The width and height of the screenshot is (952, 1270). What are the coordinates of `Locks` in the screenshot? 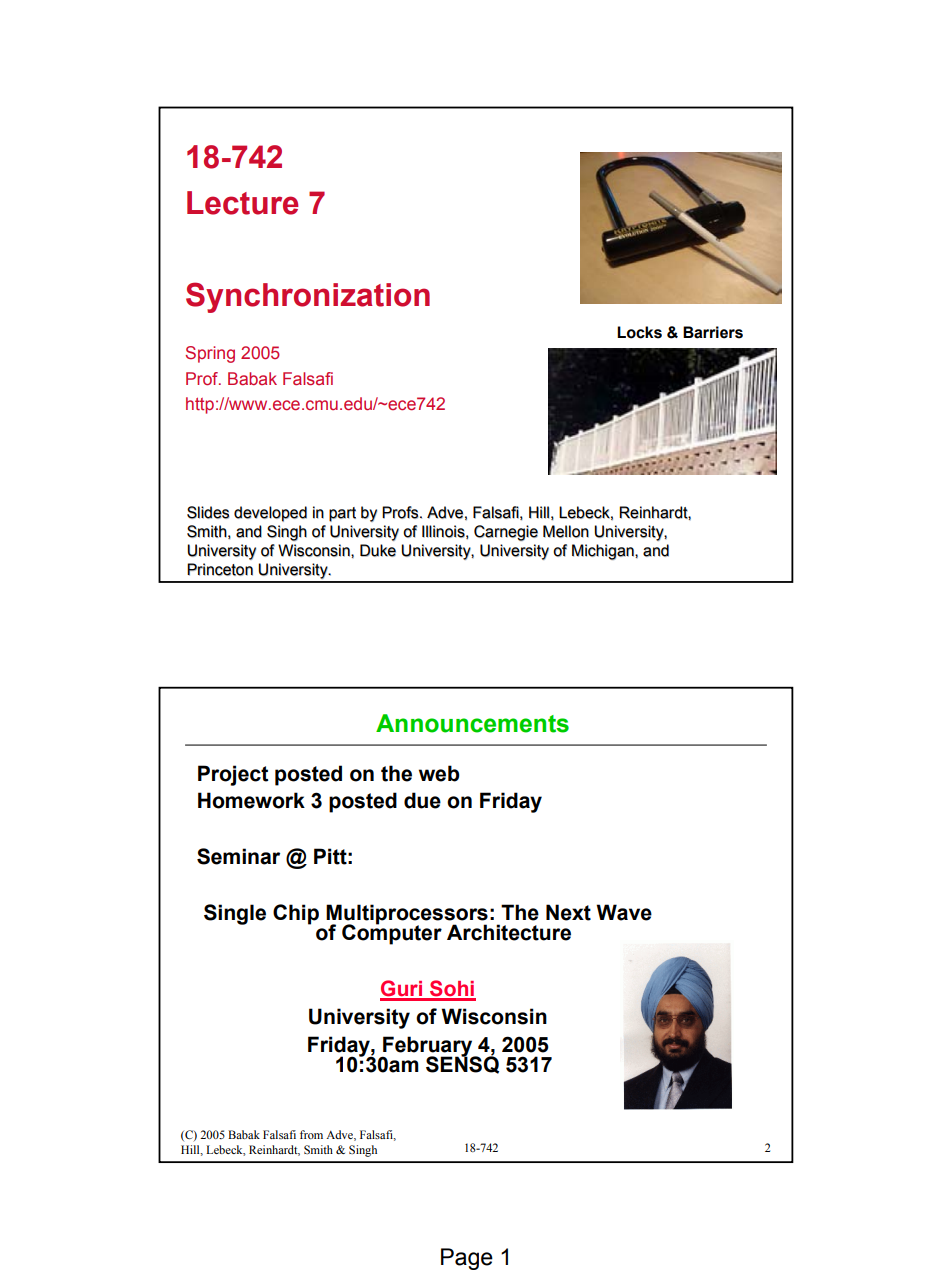 It's located at (639, 332).
